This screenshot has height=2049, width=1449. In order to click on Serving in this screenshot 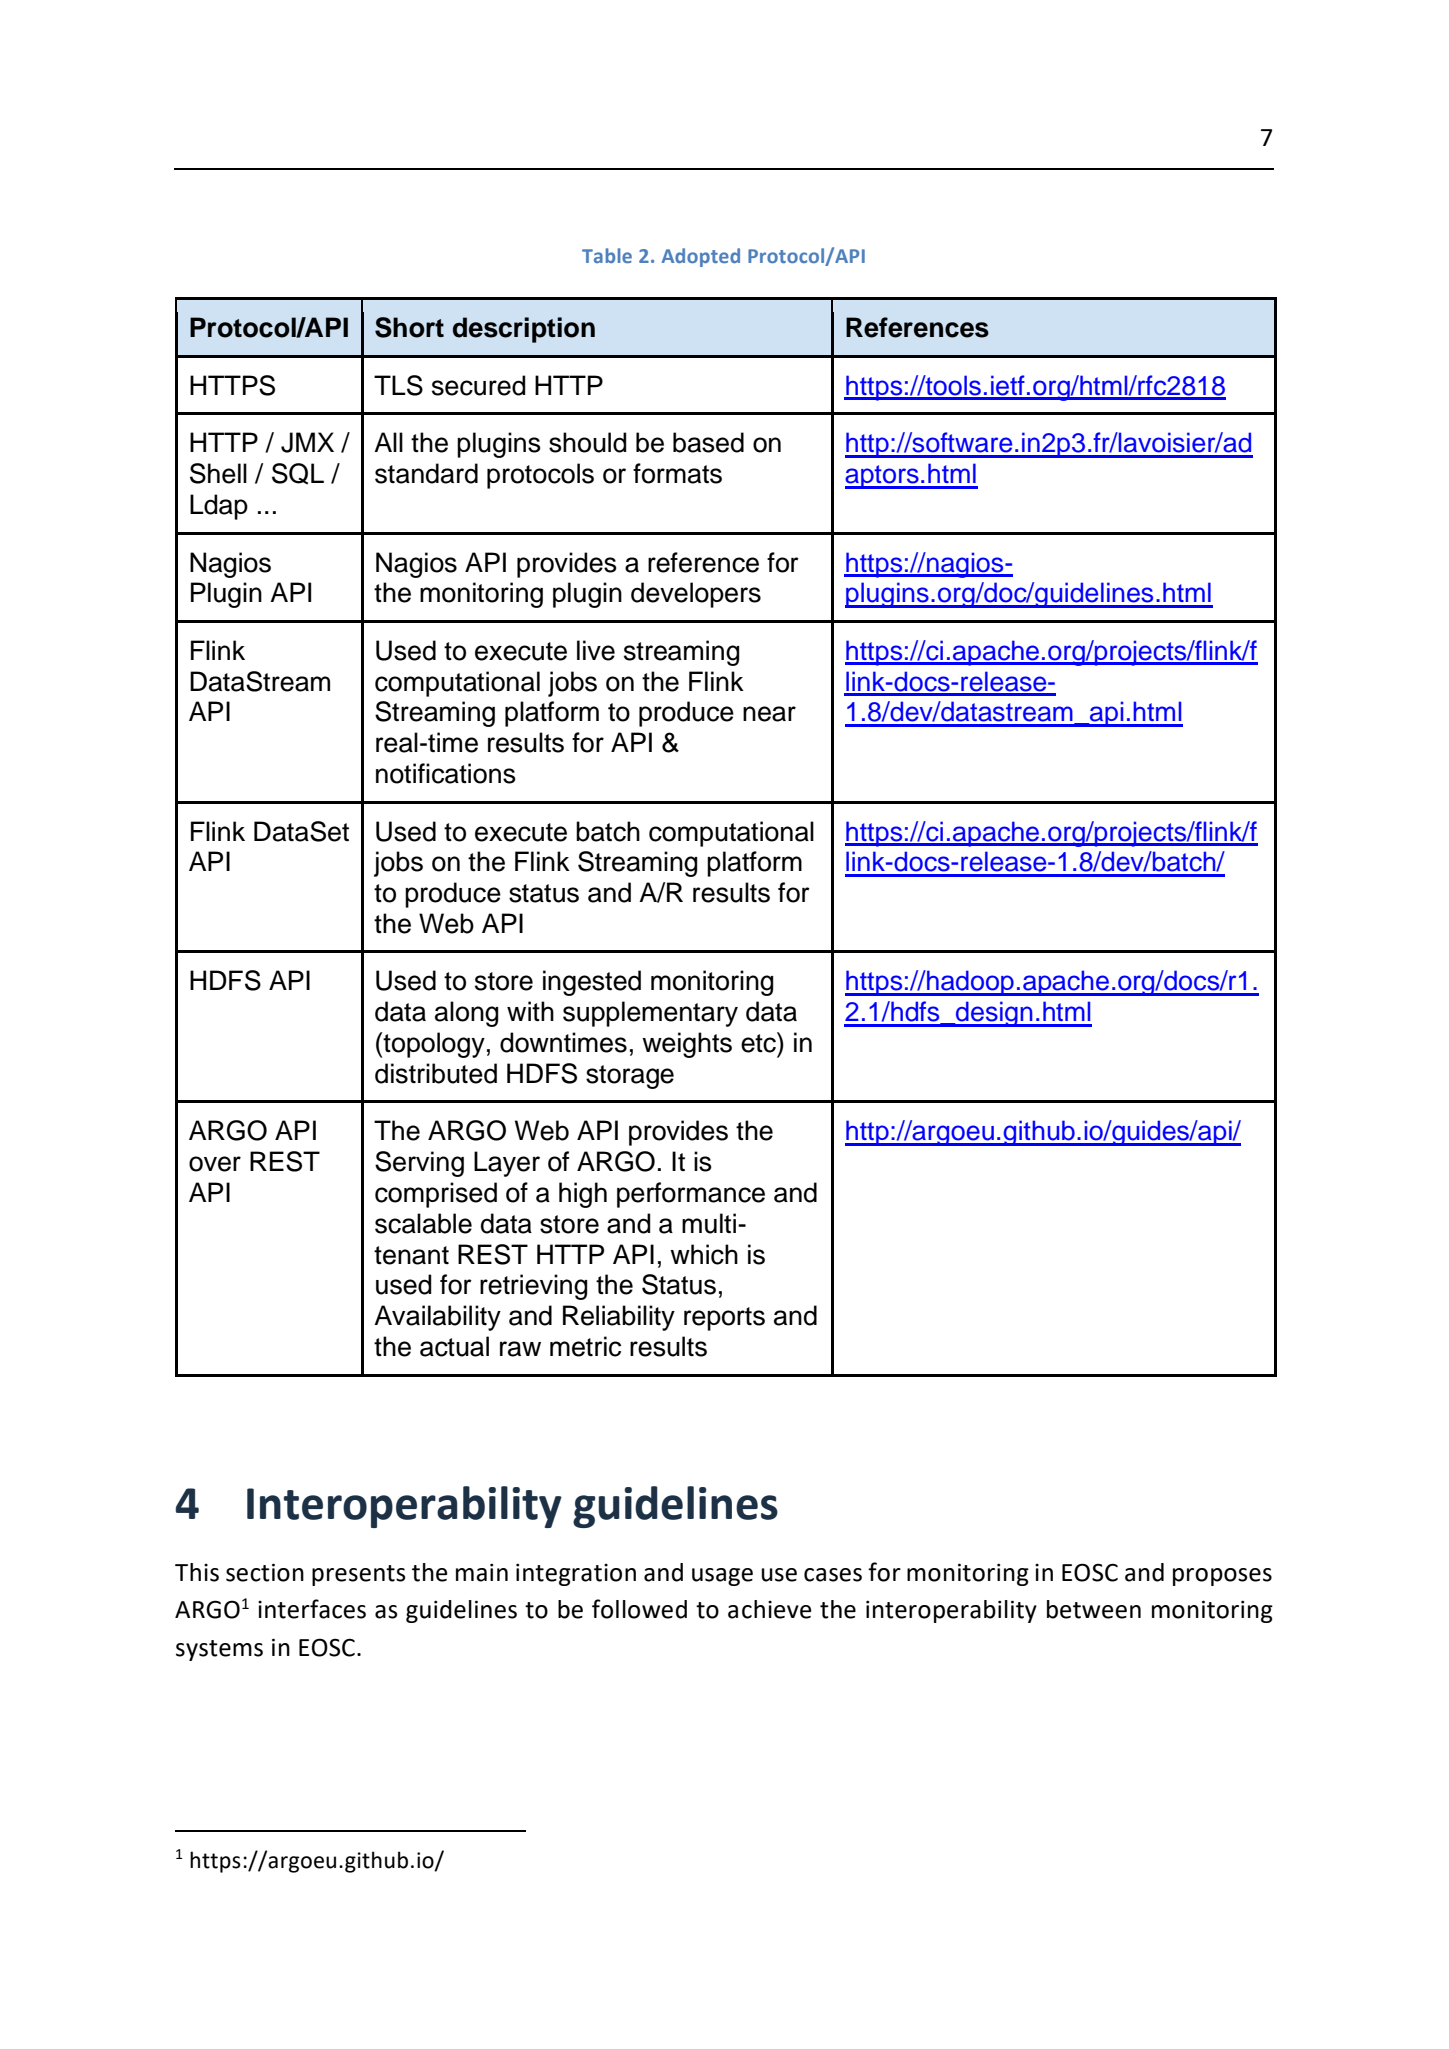, I will do `click(419, 1164)`.
